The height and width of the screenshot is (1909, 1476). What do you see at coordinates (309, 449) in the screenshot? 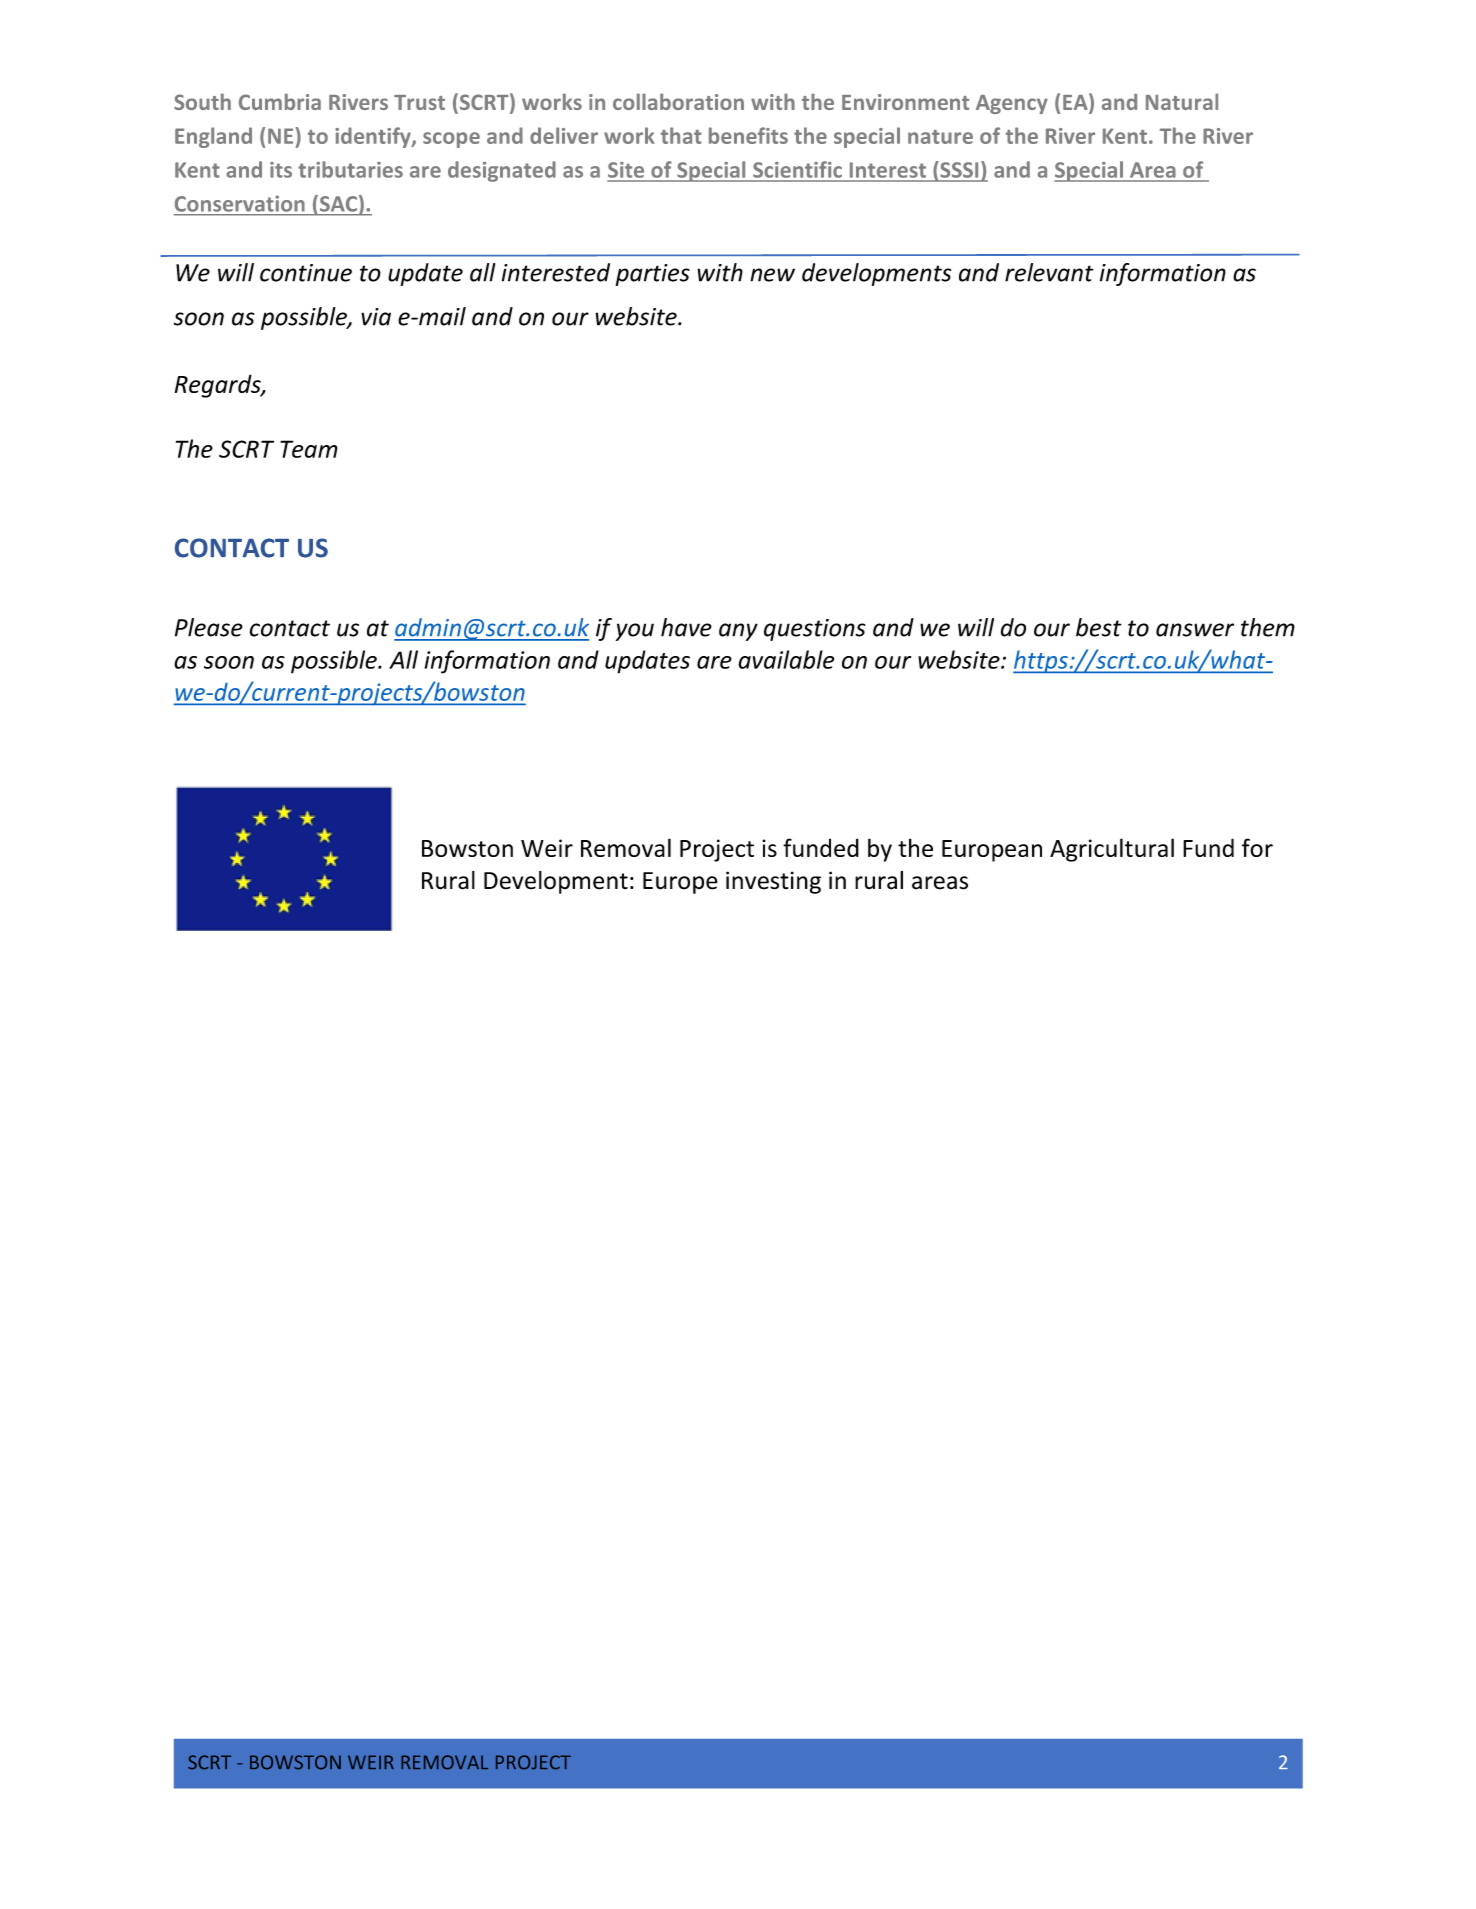
I see `Team` at bounding box center [309, 449].
